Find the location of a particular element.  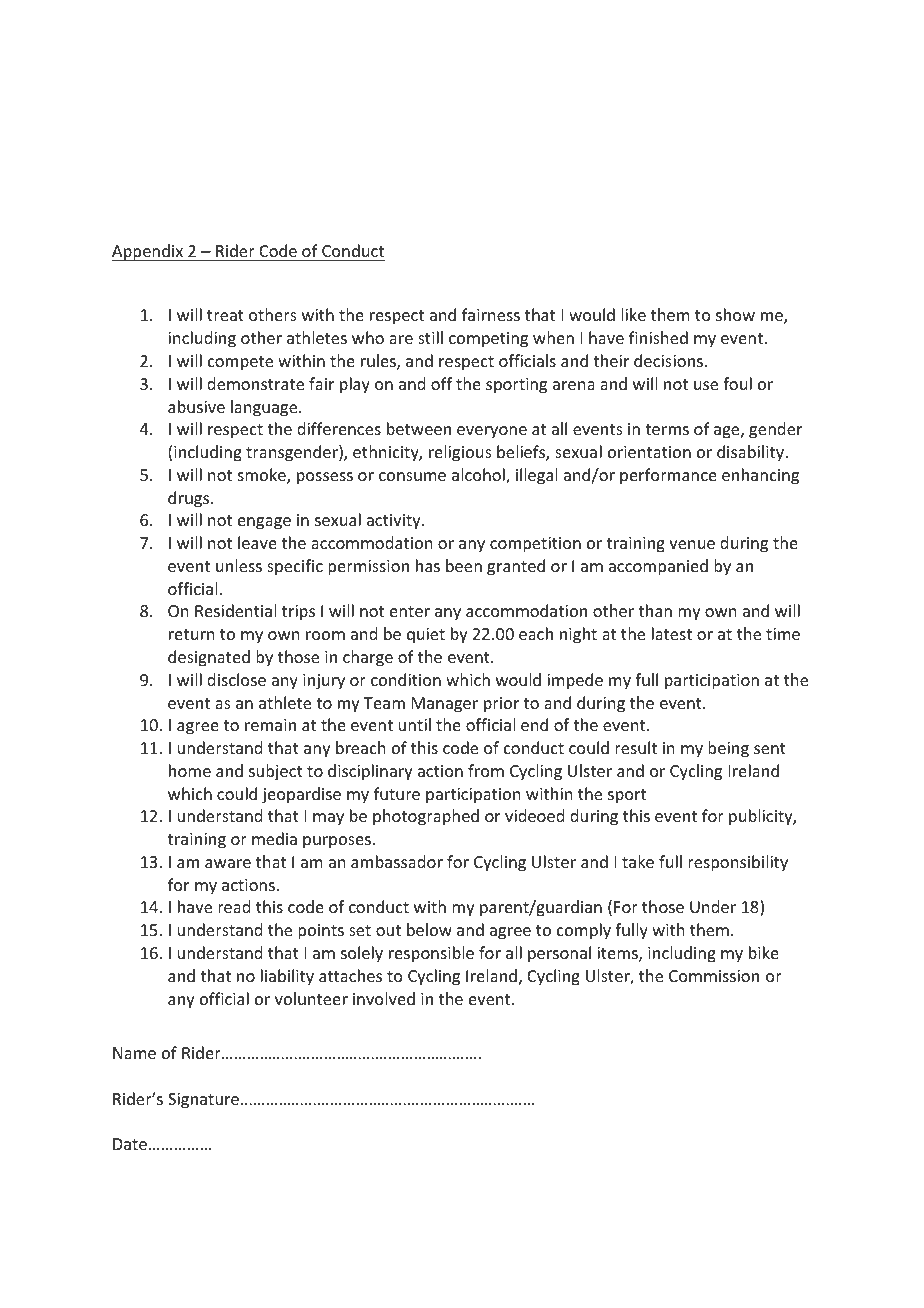

Signature is located at coordinates (205, 1101).
